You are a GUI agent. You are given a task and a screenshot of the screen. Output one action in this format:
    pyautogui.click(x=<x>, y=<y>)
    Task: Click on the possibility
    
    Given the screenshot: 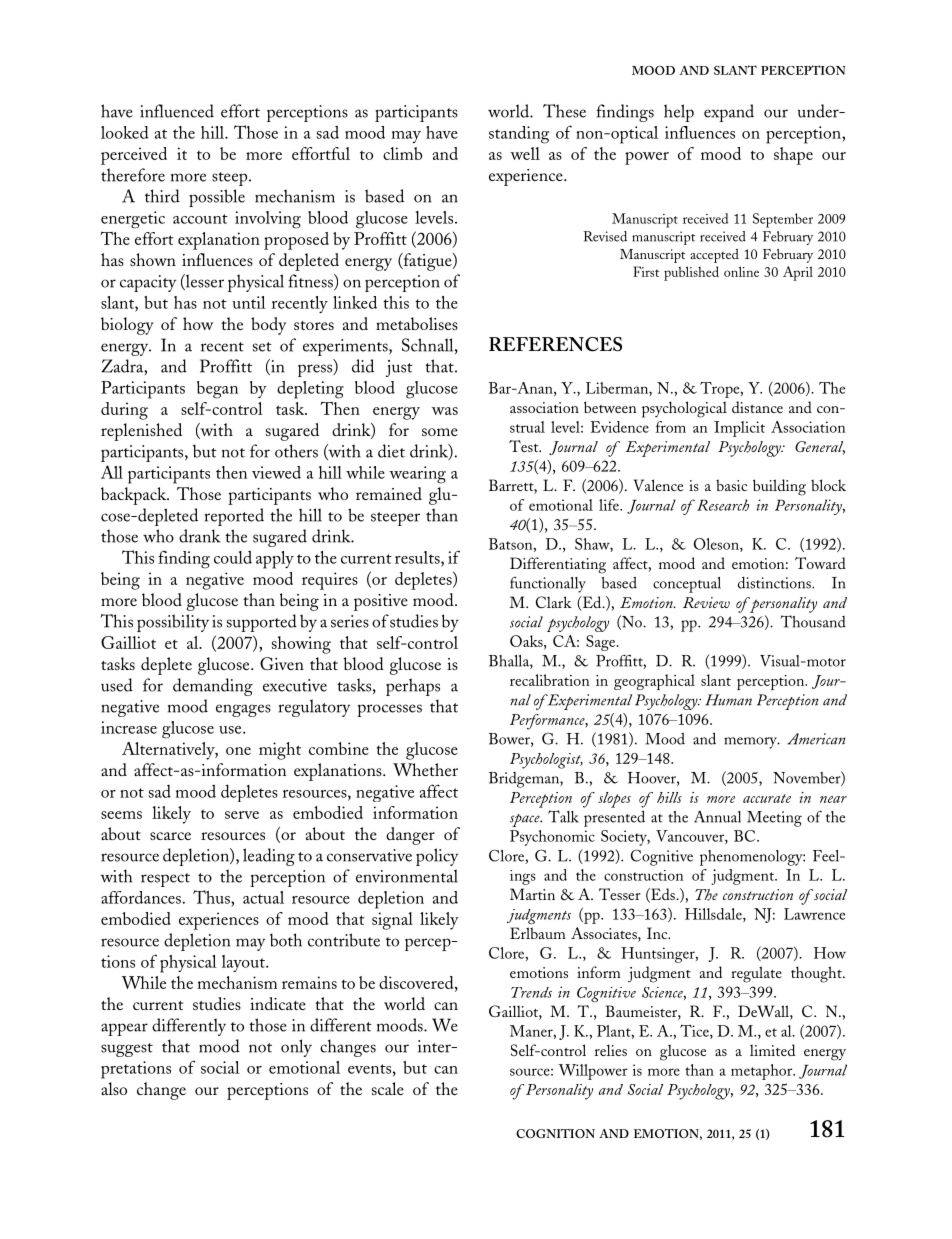 What is the action you would take?
    pyautogui.click(x=173, y=623)
